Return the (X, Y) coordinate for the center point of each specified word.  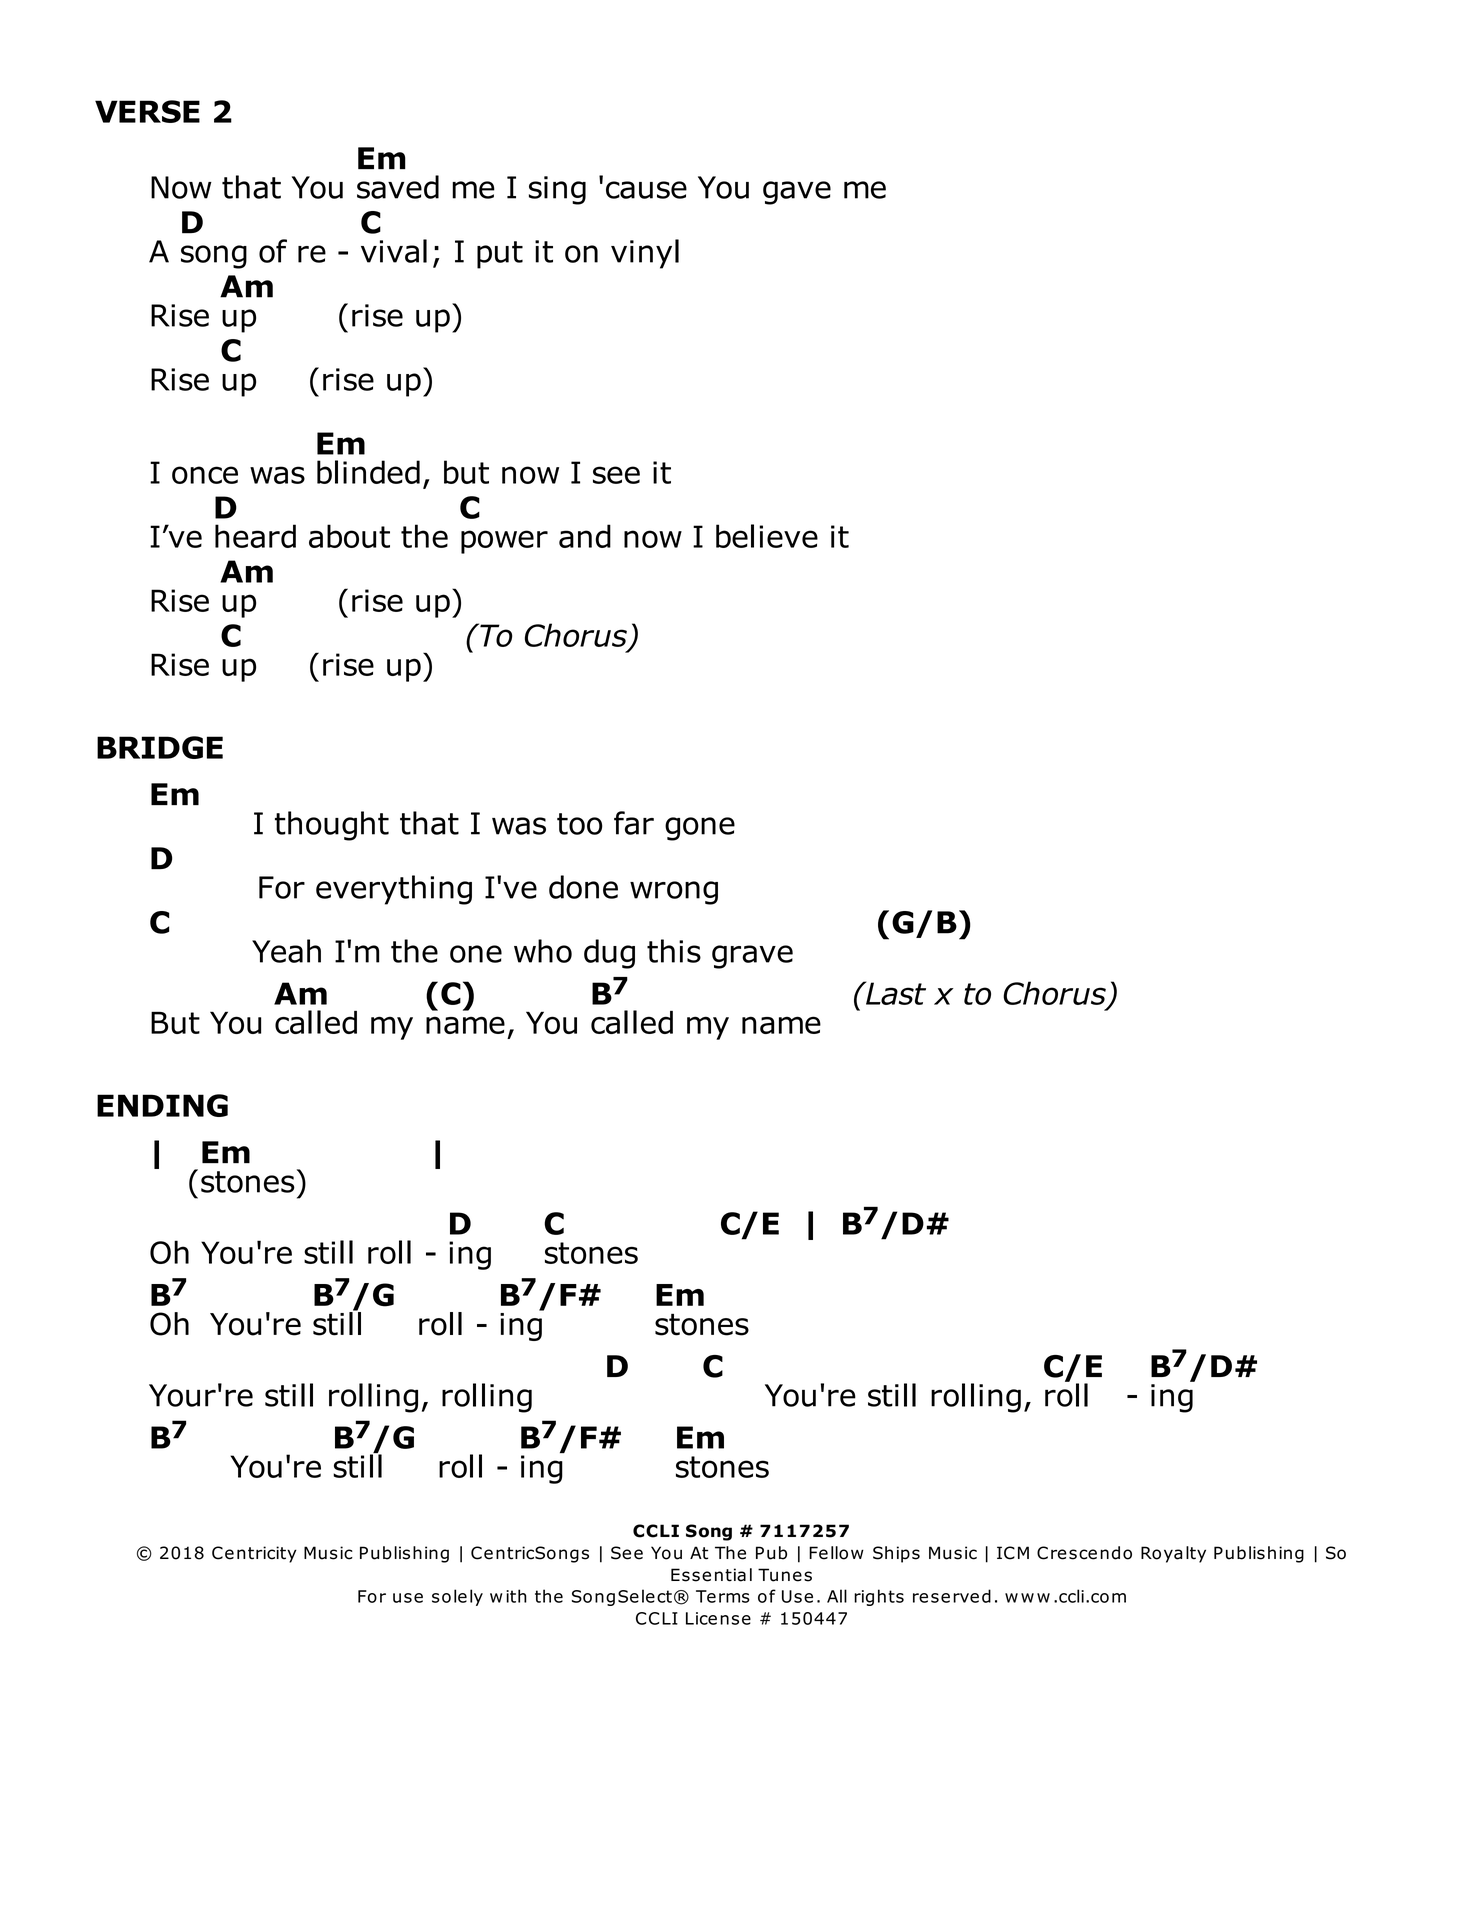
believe (767, 536)
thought (332, 826)
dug (609, 954)
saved (398, 187)
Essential (711, 1575)
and (585, 536)
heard (255, 536)
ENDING (162, 1105)
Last (895, 993)
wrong (674, 893)
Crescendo (1084, 1553)
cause (646, 190)
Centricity (254, 1554)
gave (797, 193)
